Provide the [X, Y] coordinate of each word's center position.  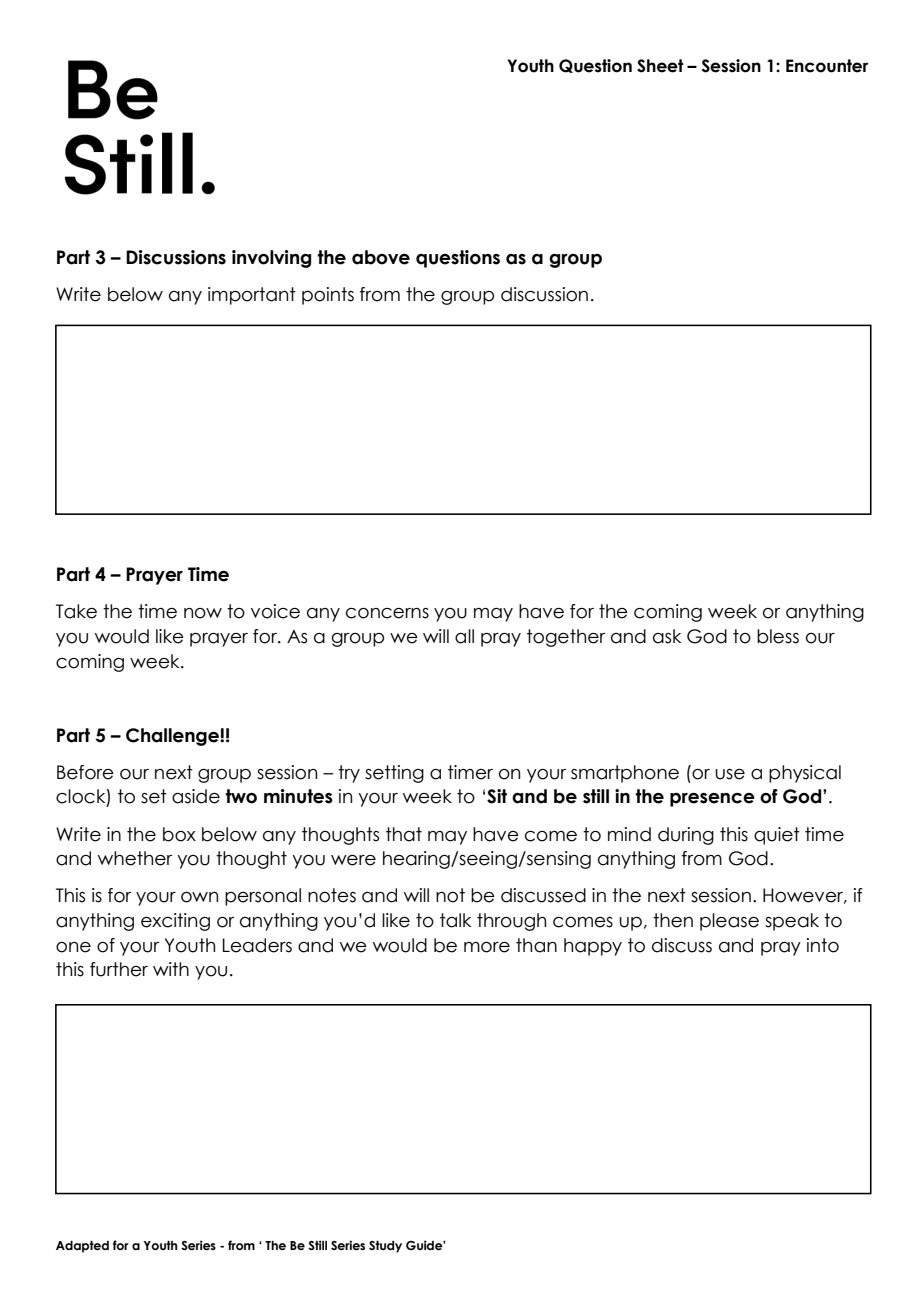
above [381, 257]
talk [455, 920]
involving [271, 259]
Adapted [82, 1247]
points [328, 296]
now [203, 613]
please [729, 922]
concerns [387, 613]
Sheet [660, 66]
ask [667, 636]
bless [778, 636]
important [252, 296]
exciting [175, 922]
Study [385, 1247]
